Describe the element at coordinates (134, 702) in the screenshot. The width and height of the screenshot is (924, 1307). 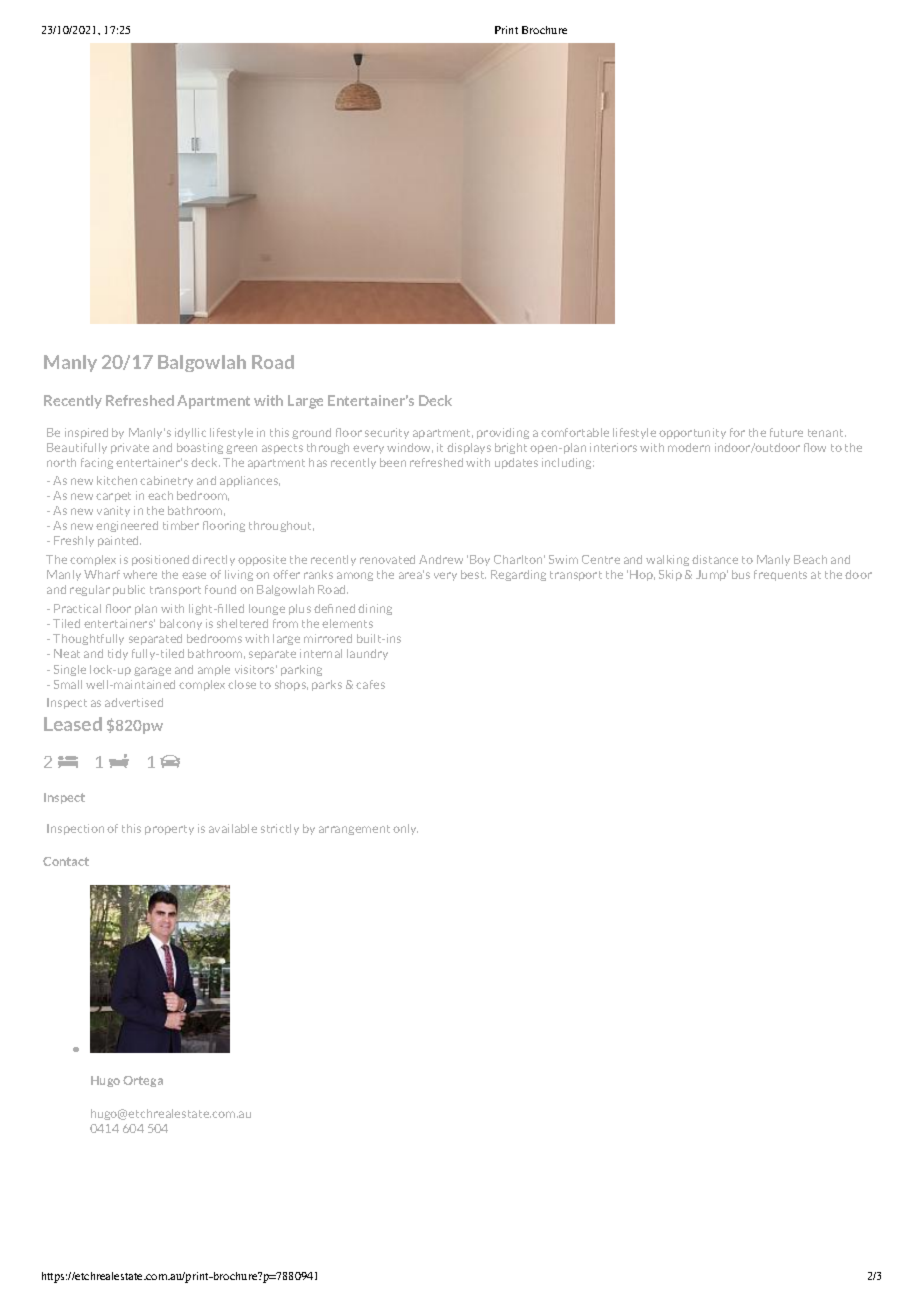
I see `advertised` at that location.
